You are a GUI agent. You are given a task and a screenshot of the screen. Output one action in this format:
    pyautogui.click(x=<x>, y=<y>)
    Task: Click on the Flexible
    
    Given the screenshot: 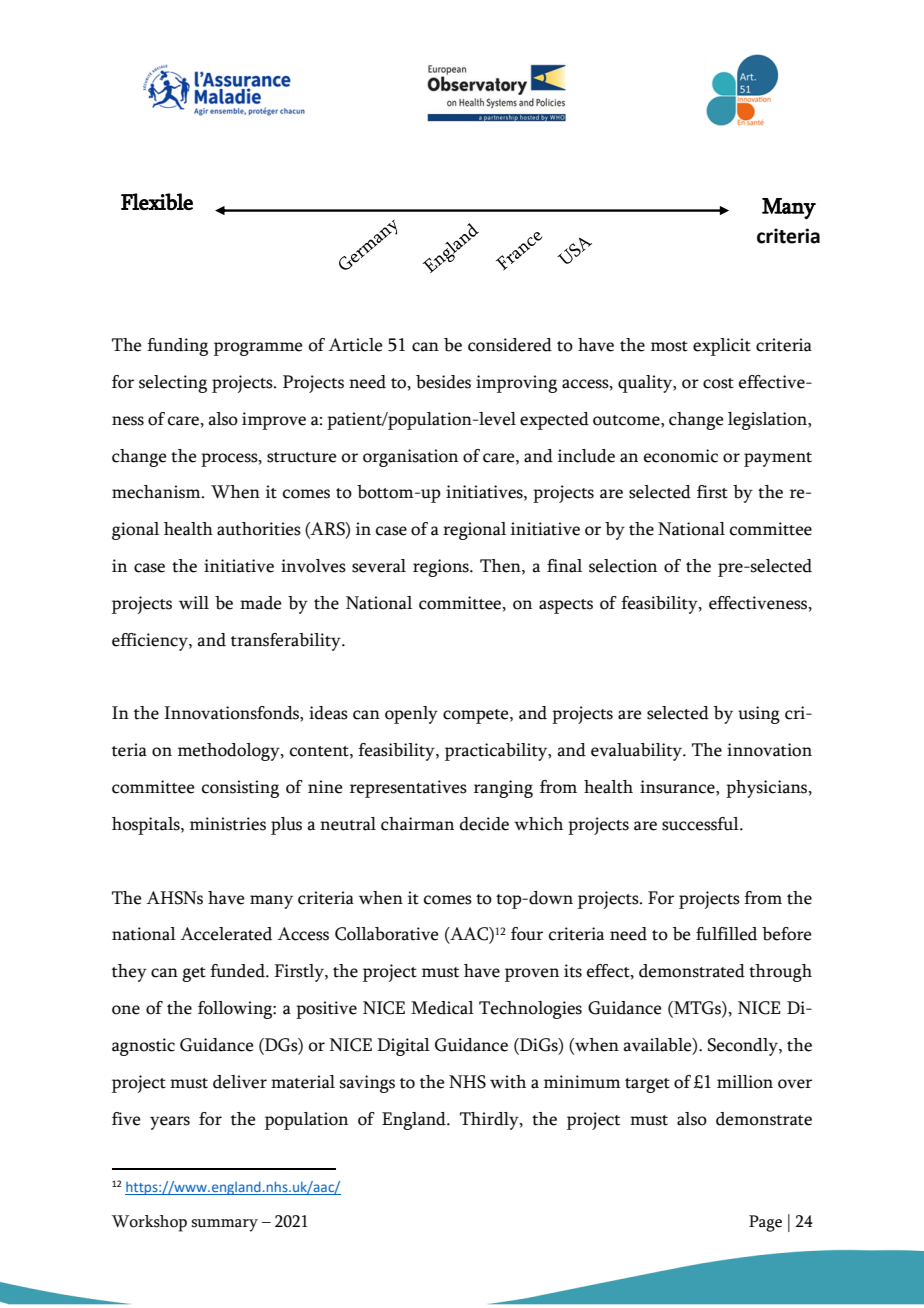 What is the action you would take?
    pyautogui.click(x=157, y=201)
